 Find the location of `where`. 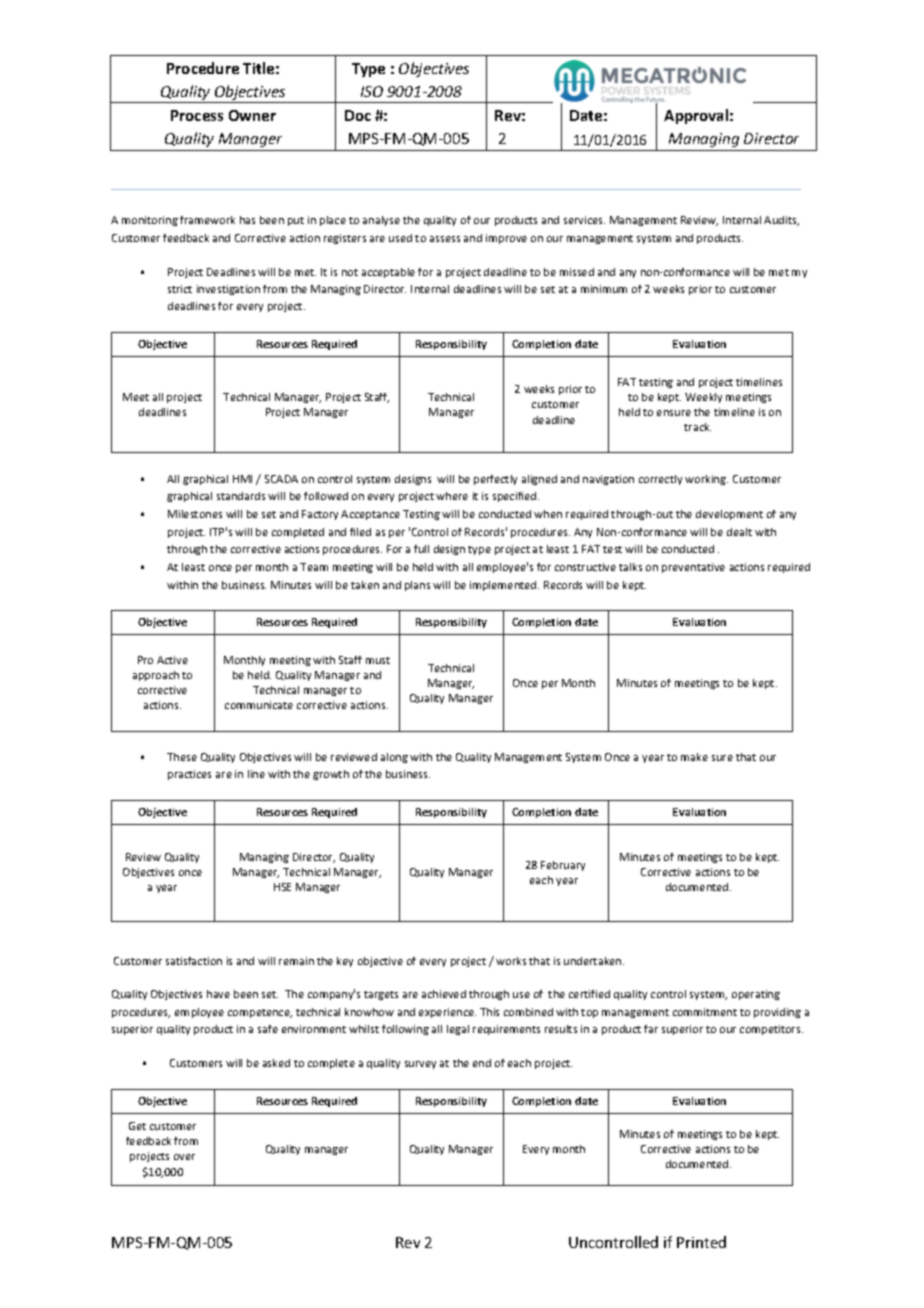

where is located at coordinates (452, 496).
